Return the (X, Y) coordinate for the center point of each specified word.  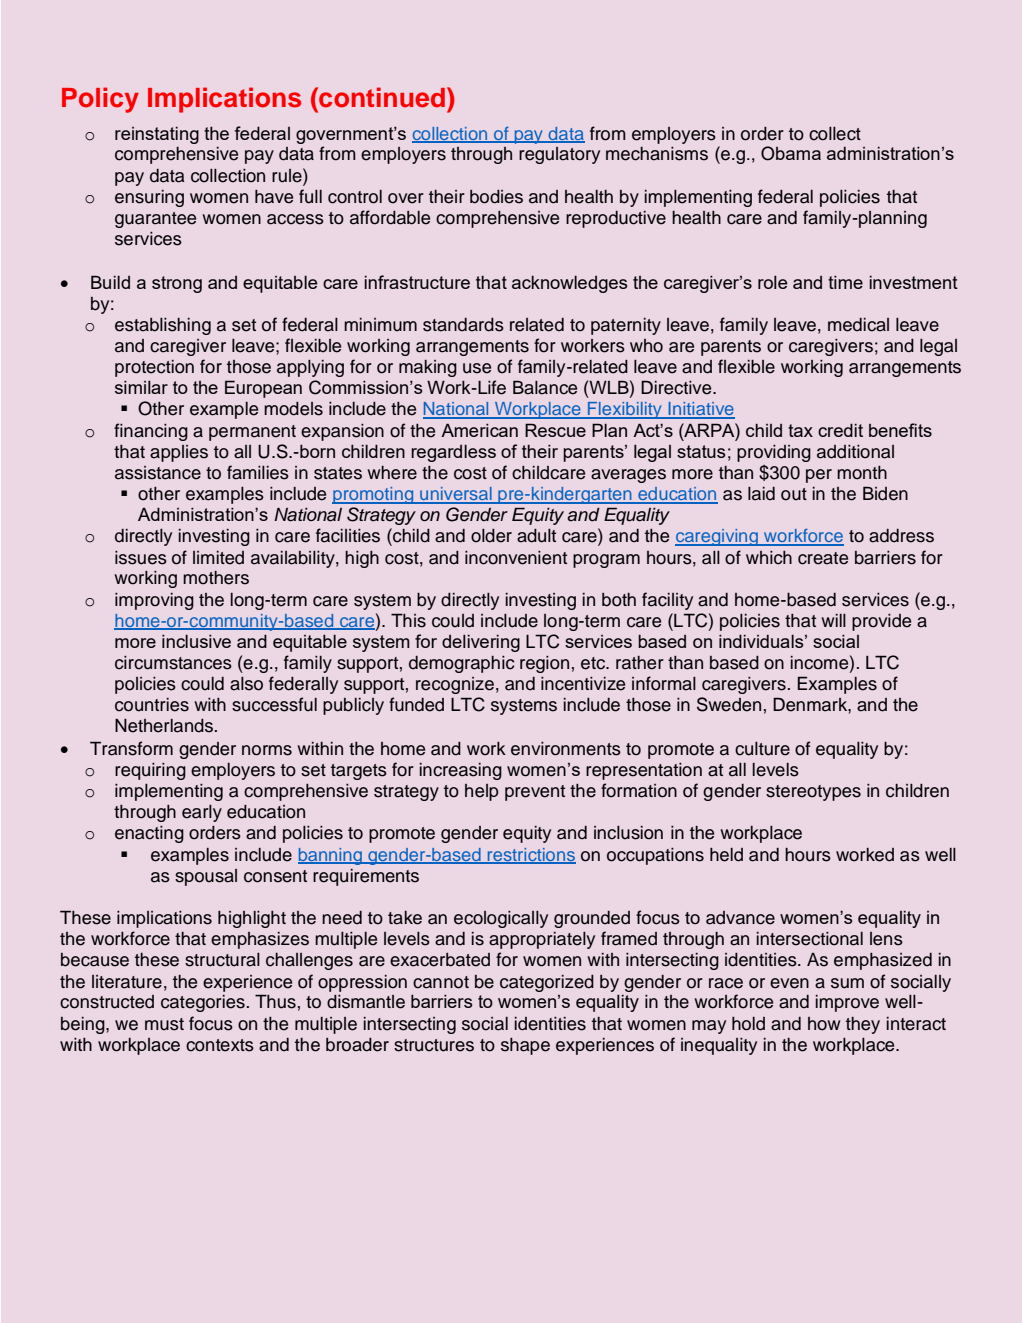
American (479, 430)
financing (151, 432)
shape (525, 1046)
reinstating (157, 135)
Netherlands (164, 726)
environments (566, 749)
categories (203, 1003)
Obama (791, 153)
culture (762, 749)
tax (800, 430)
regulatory (559, 155)
